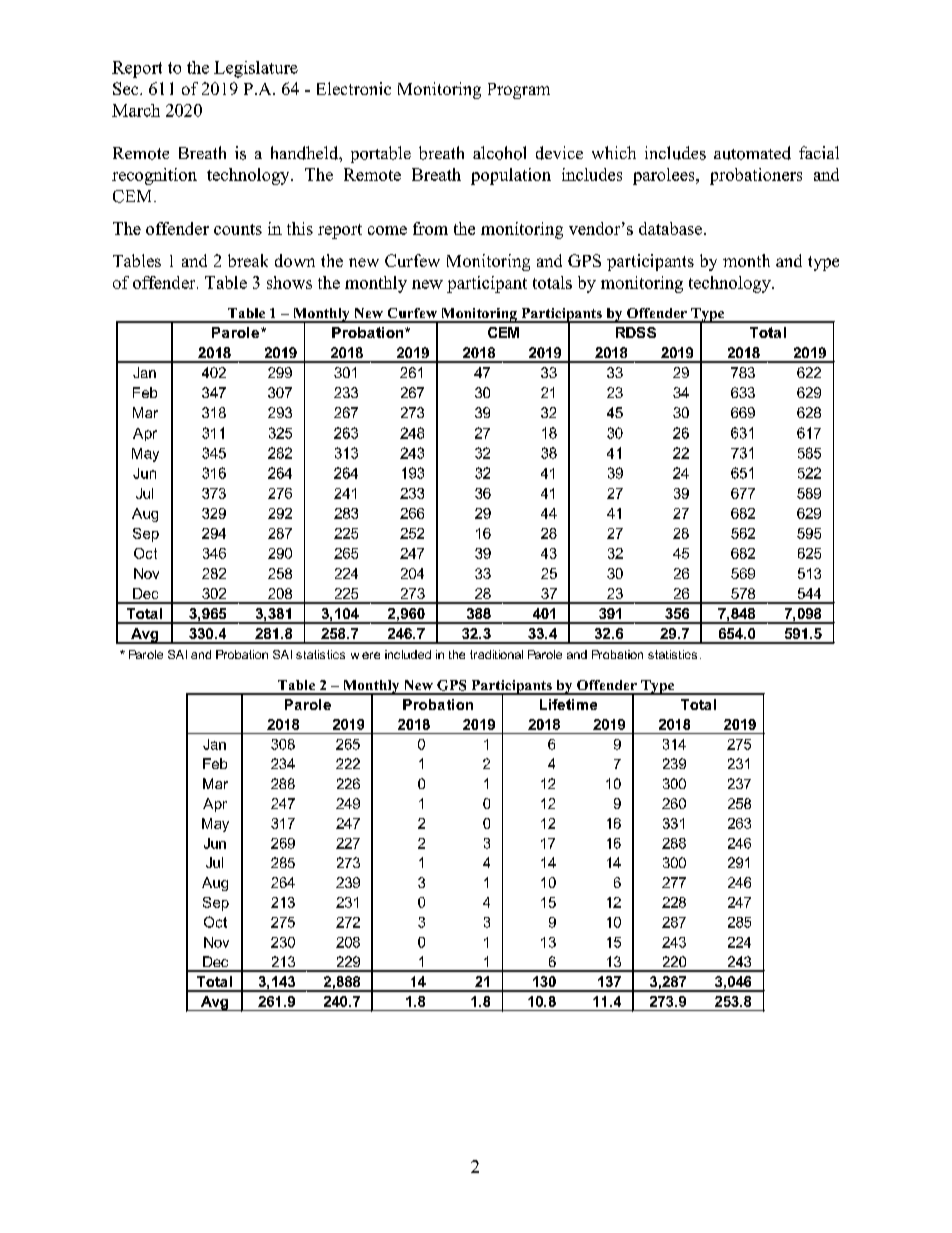 The width and height of the screenshot is (952, 1233). I want to click on traditional, so click(496, 654).
